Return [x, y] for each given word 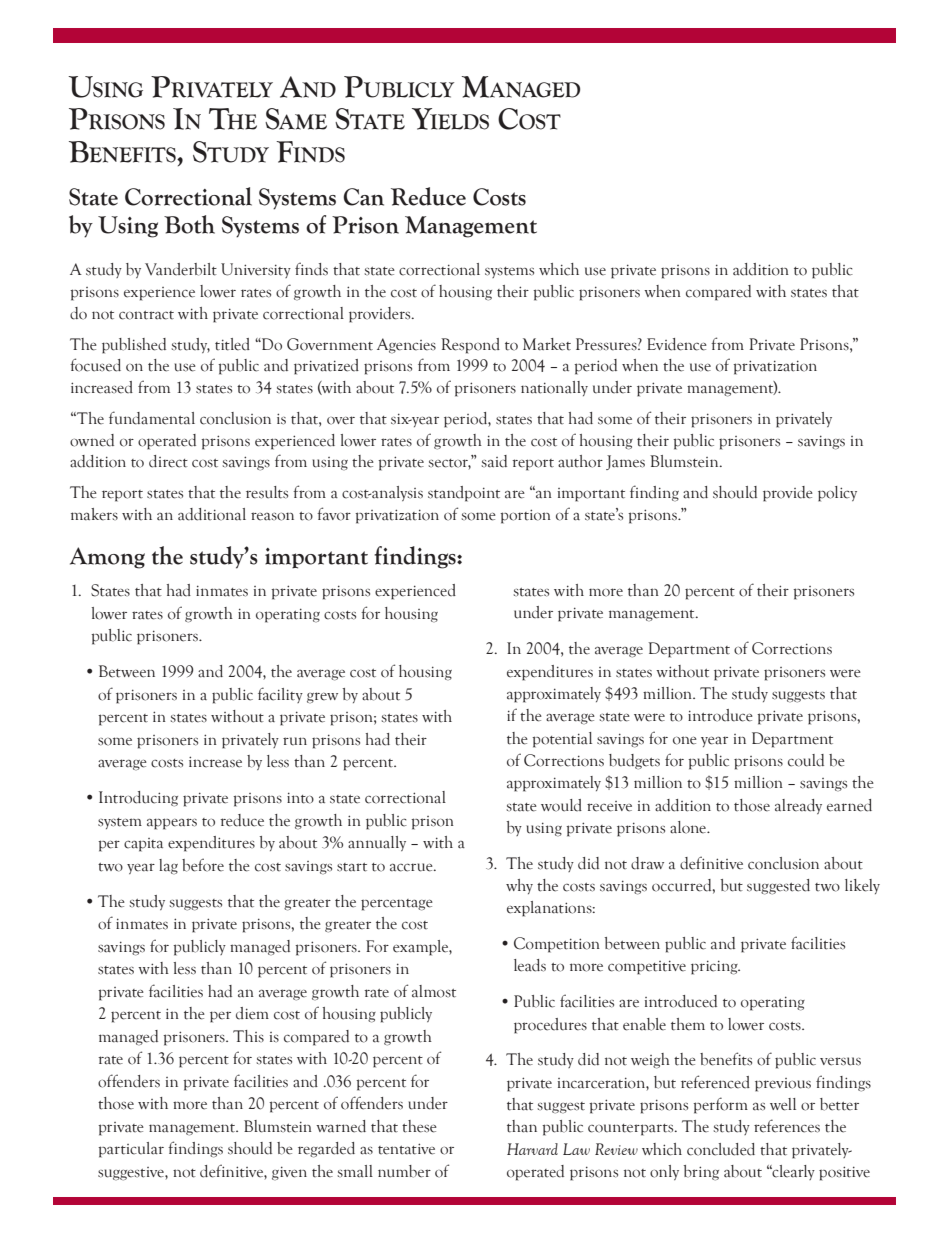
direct [168, 461]
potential [562, 740]
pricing [715, 967]
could [806, 760]
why [519, 886]
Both [189, 224]
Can [363, 197]
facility [280, 695]
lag [168, 866]
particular [131, 1150]
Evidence [677, 344]
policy [837, 494]
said [494, 461]
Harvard [532, 1149]
